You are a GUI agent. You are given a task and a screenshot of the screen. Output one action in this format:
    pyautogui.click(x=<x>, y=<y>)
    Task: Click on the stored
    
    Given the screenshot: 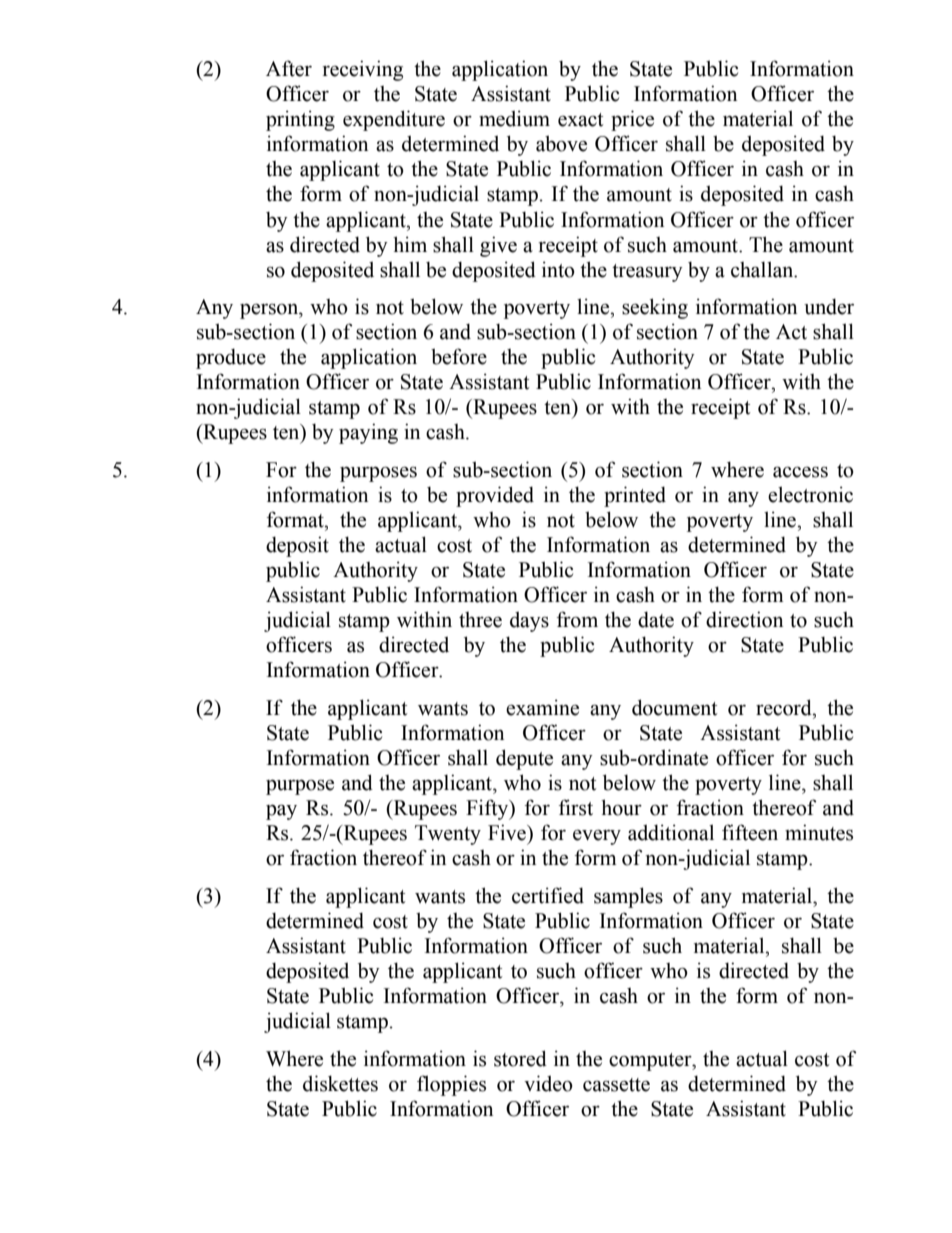 What is the action you would take?
    pyautogui.click(x=520, y=1058)
